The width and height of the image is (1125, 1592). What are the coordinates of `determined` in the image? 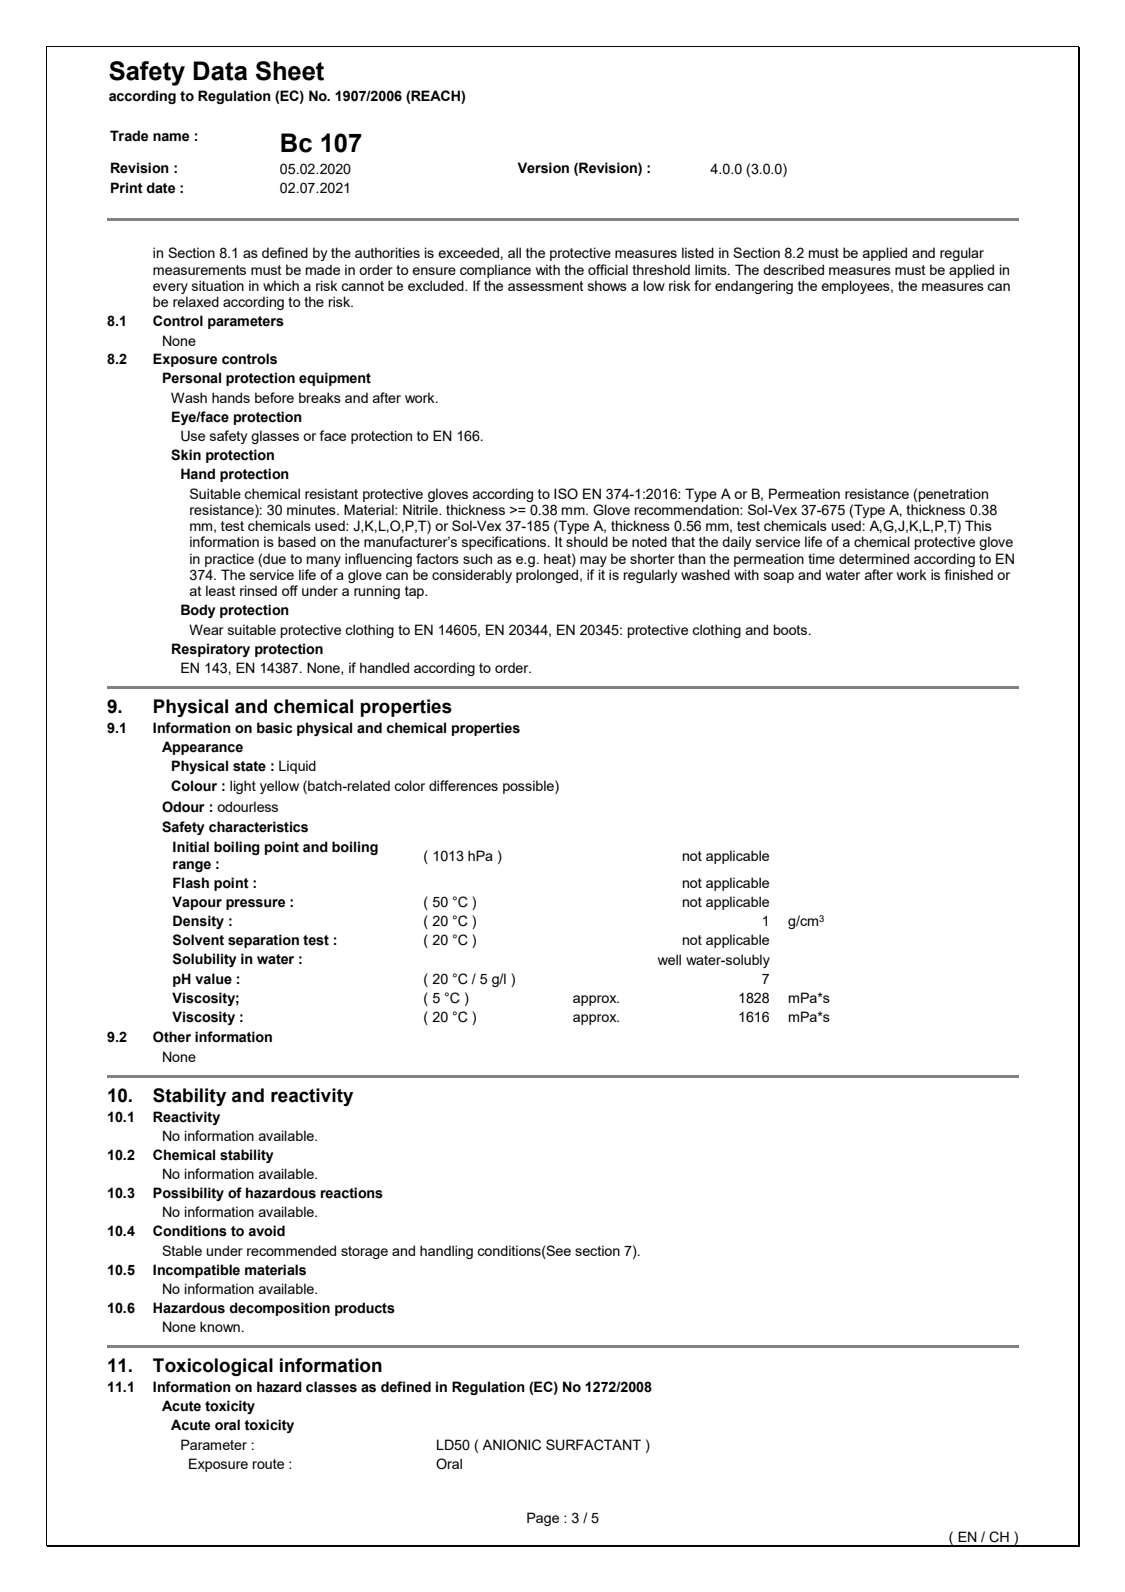 It's located at (874, 558).
